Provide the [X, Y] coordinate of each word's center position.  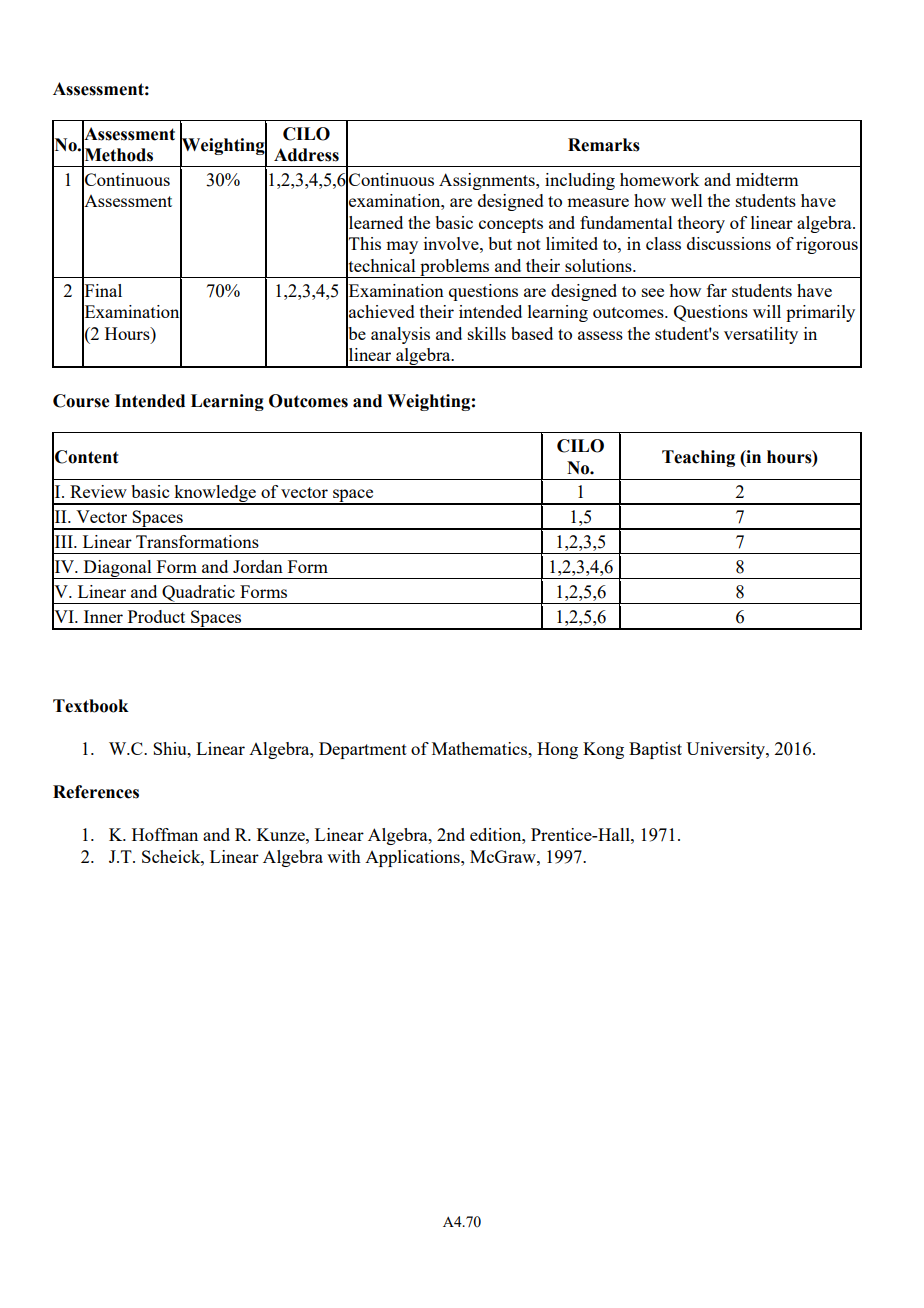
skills [487, 333]
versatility [761, 335]
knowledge [215, 495]
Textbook [91, 706]
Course [81, 401]
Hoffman [165, 834]
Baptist [655, 750]
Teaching [698, 458]
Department [363, 750]
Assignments [488, 181]
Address [306, 155]
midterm [767, 179]
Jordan [258, 566]
